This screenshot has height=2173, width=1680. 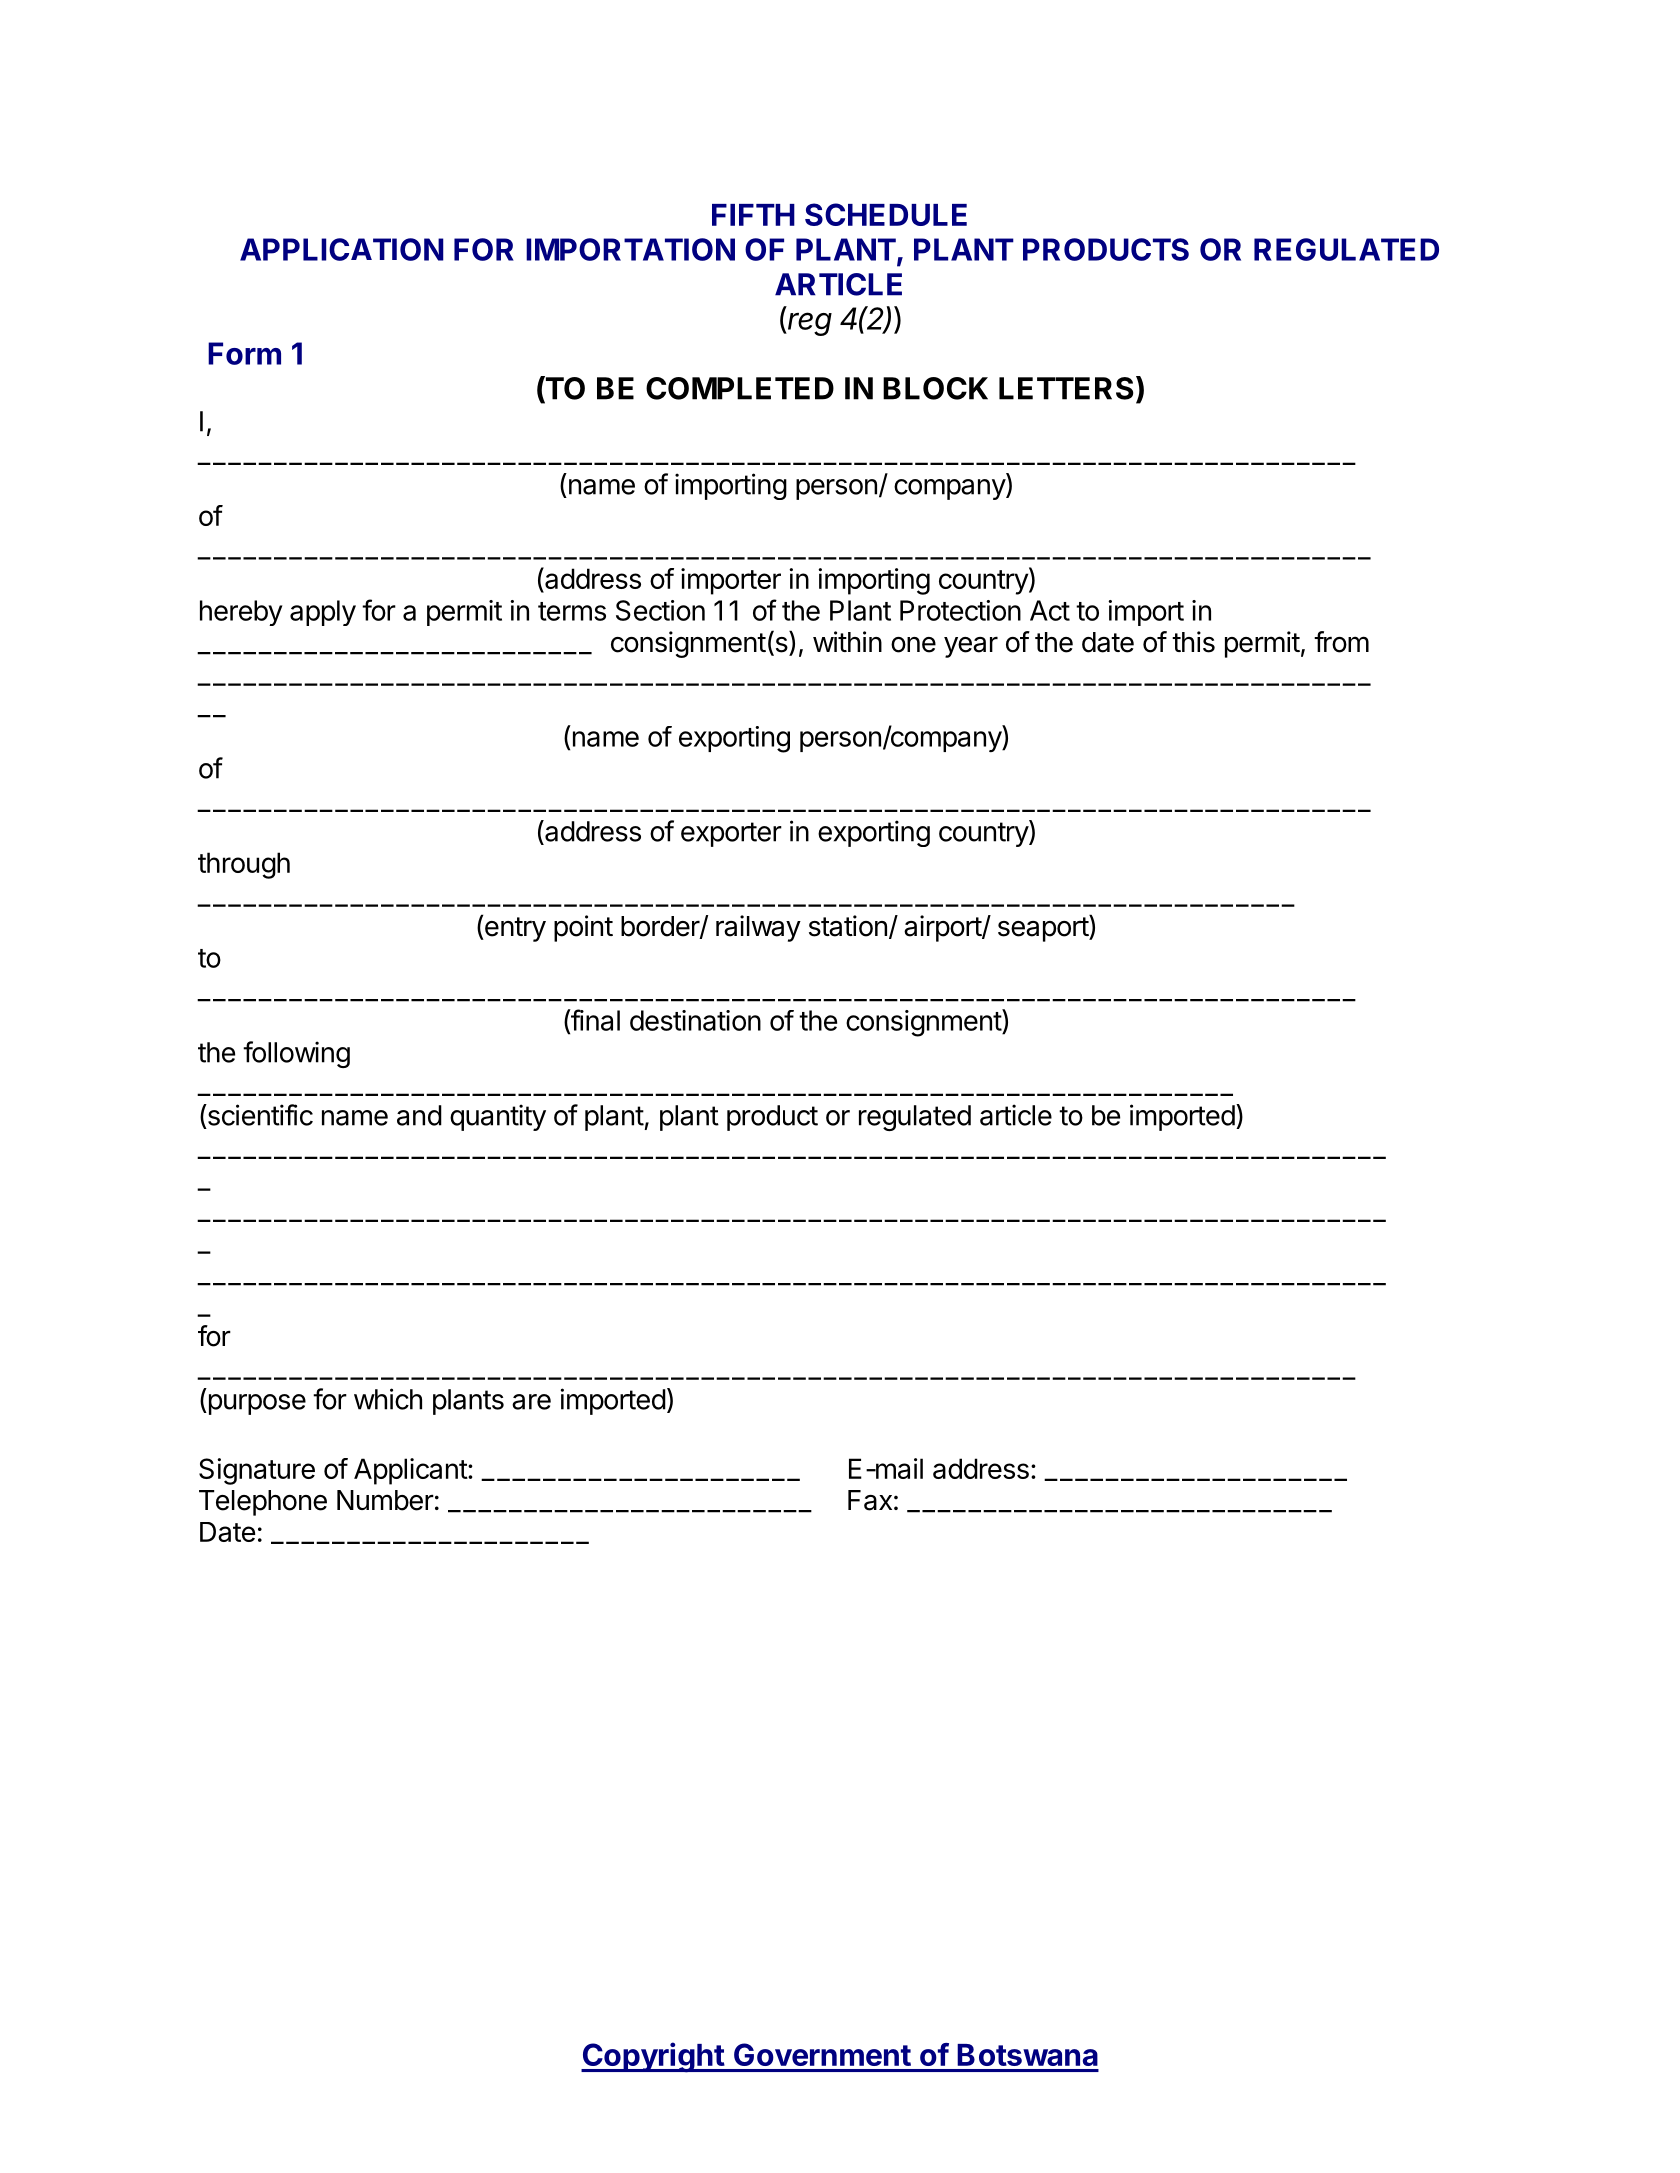 I want to click on apply, so click(x=323, y=613).
